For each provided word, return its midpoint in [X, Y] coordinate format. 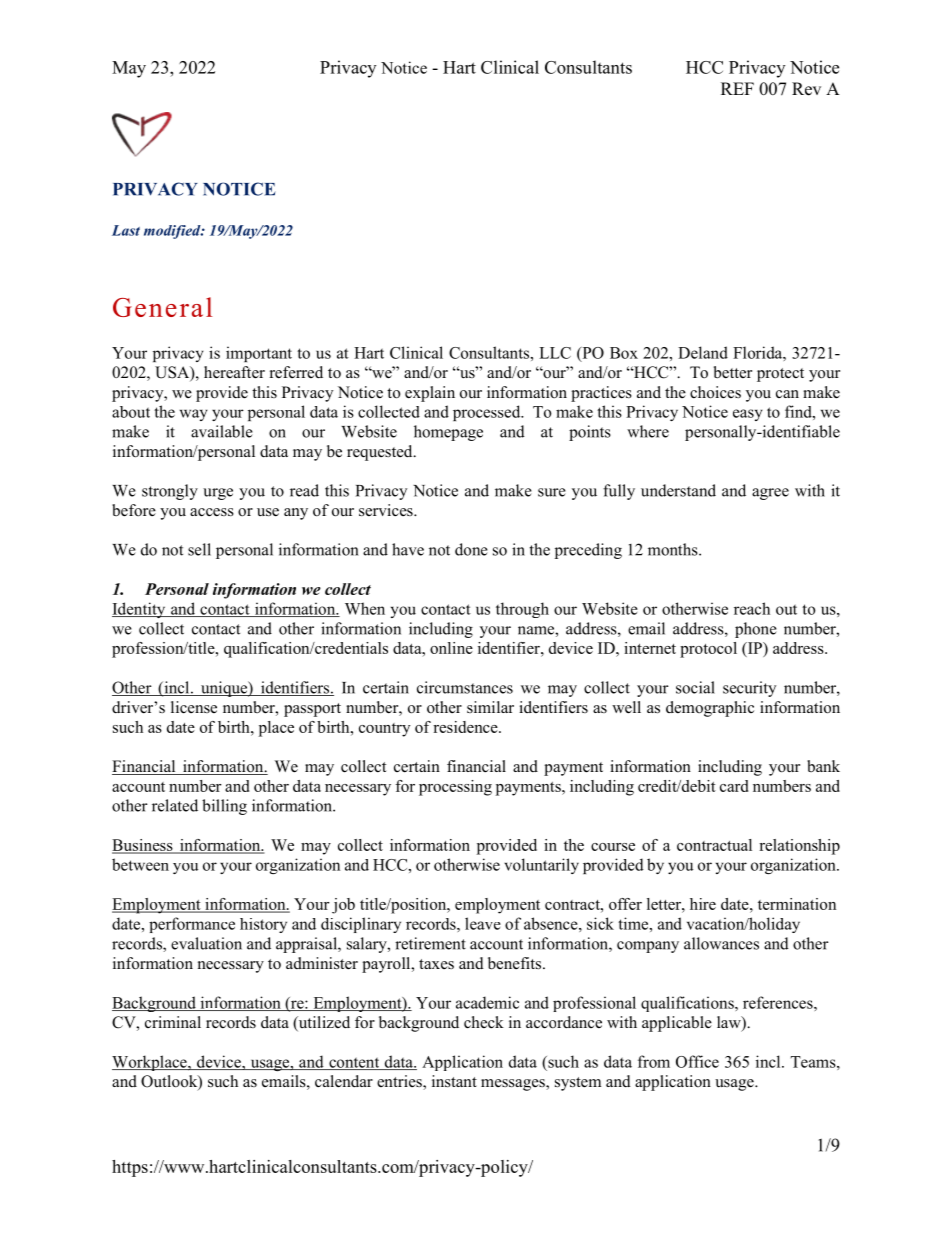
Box [624, 353]
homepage [448, 433]
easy [748, 415]
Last [126, 230]
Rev [806, 89]
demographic [710, 709]
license [194, 707]
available [222, 431]
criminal [173, 1022]
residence [466, 727]
